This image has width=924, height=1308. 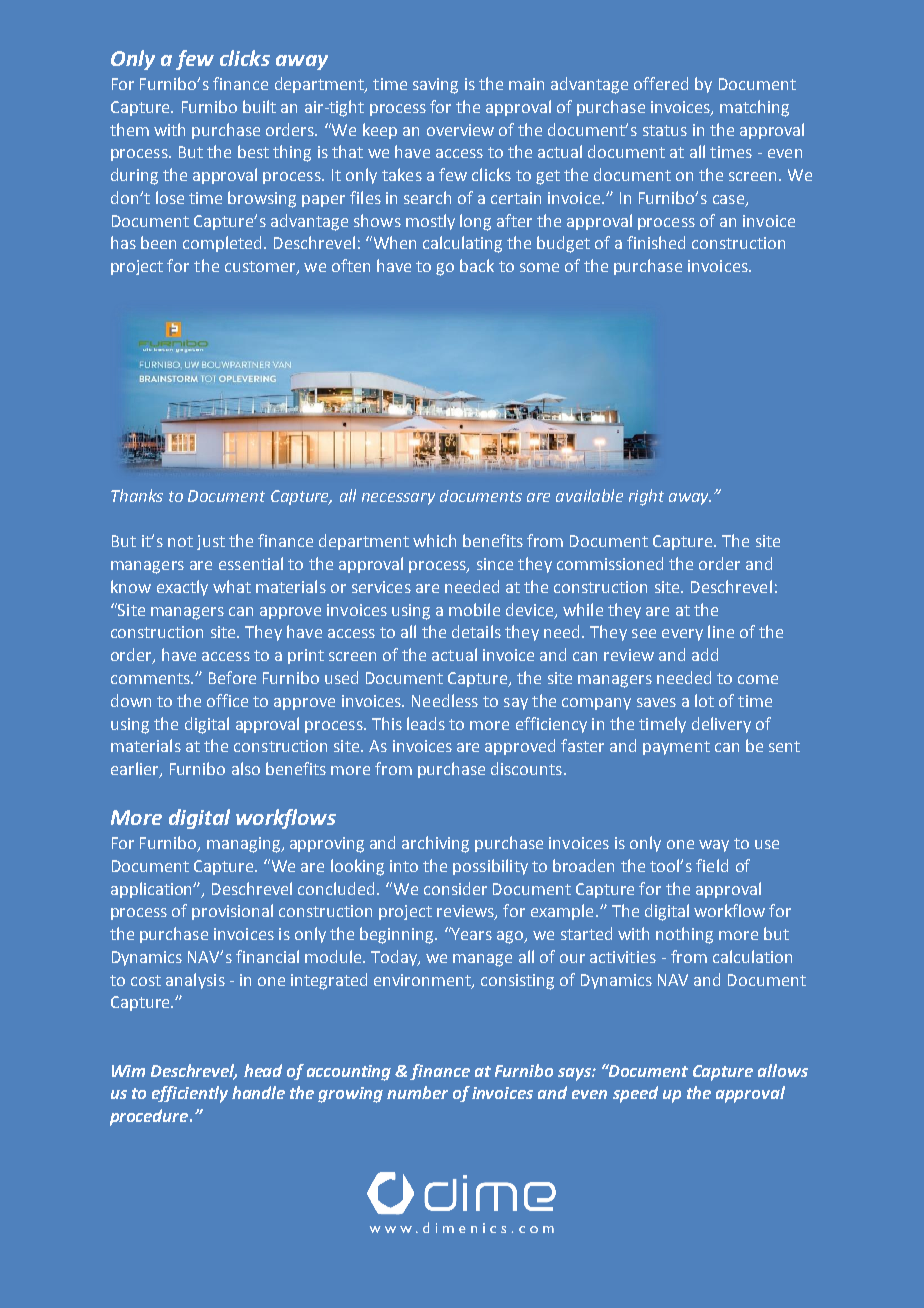 I want to click on number, so click(x=417, y=1092).
